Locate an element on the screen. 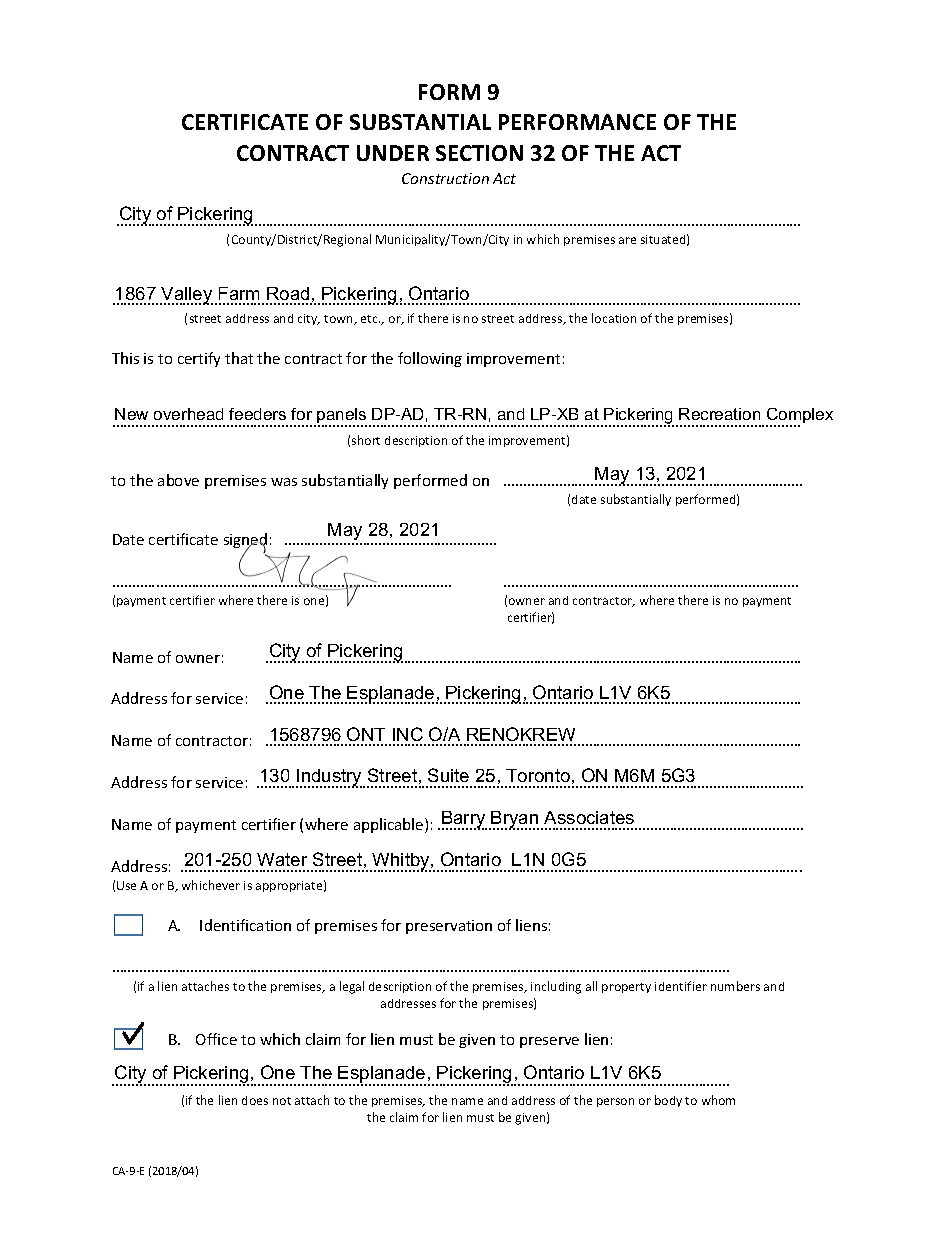 The width and height of the screenshot is (952, 1233). signed is located at coordinates (245, 542).
